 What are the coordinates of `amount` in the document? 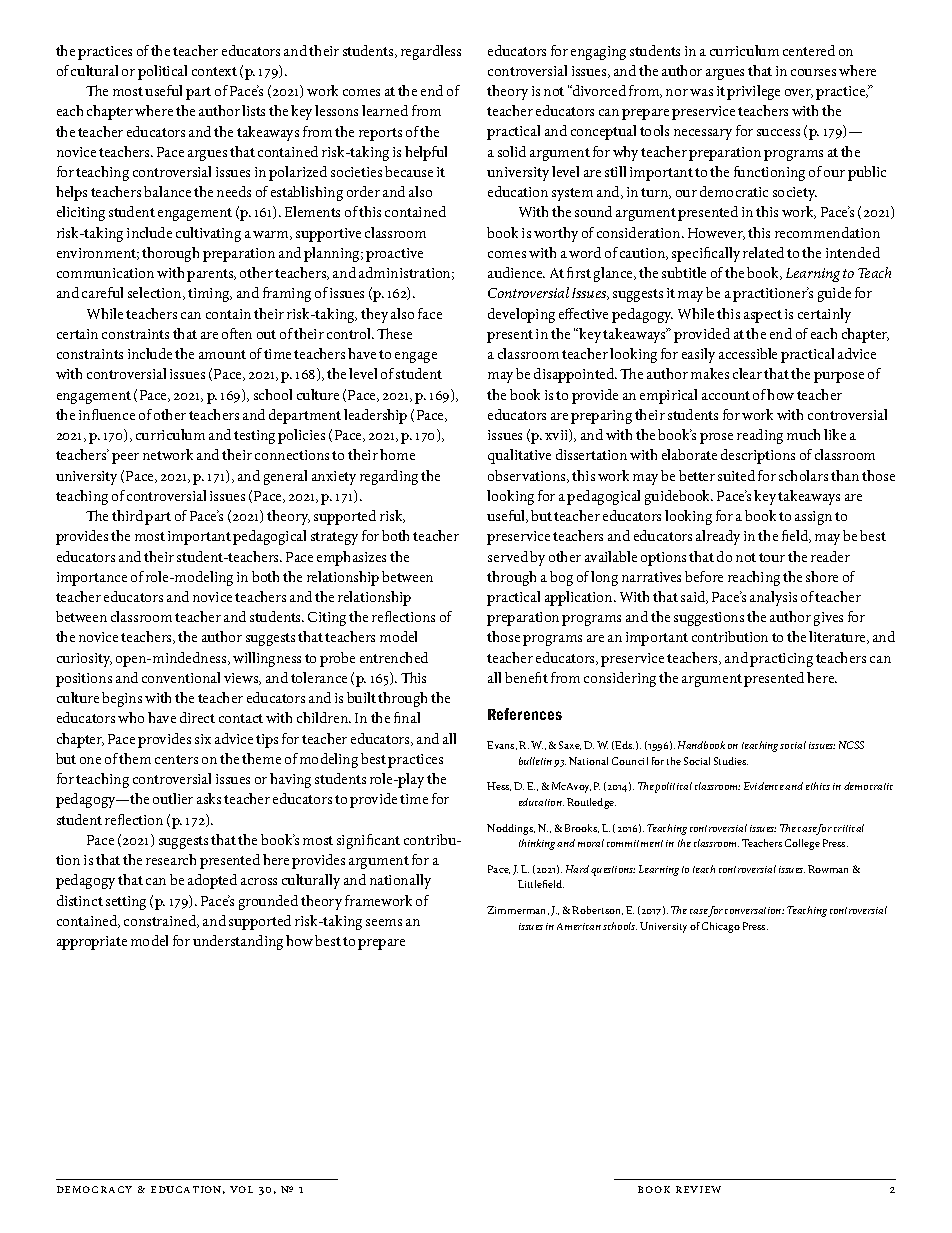 It's located at (222, 354).
